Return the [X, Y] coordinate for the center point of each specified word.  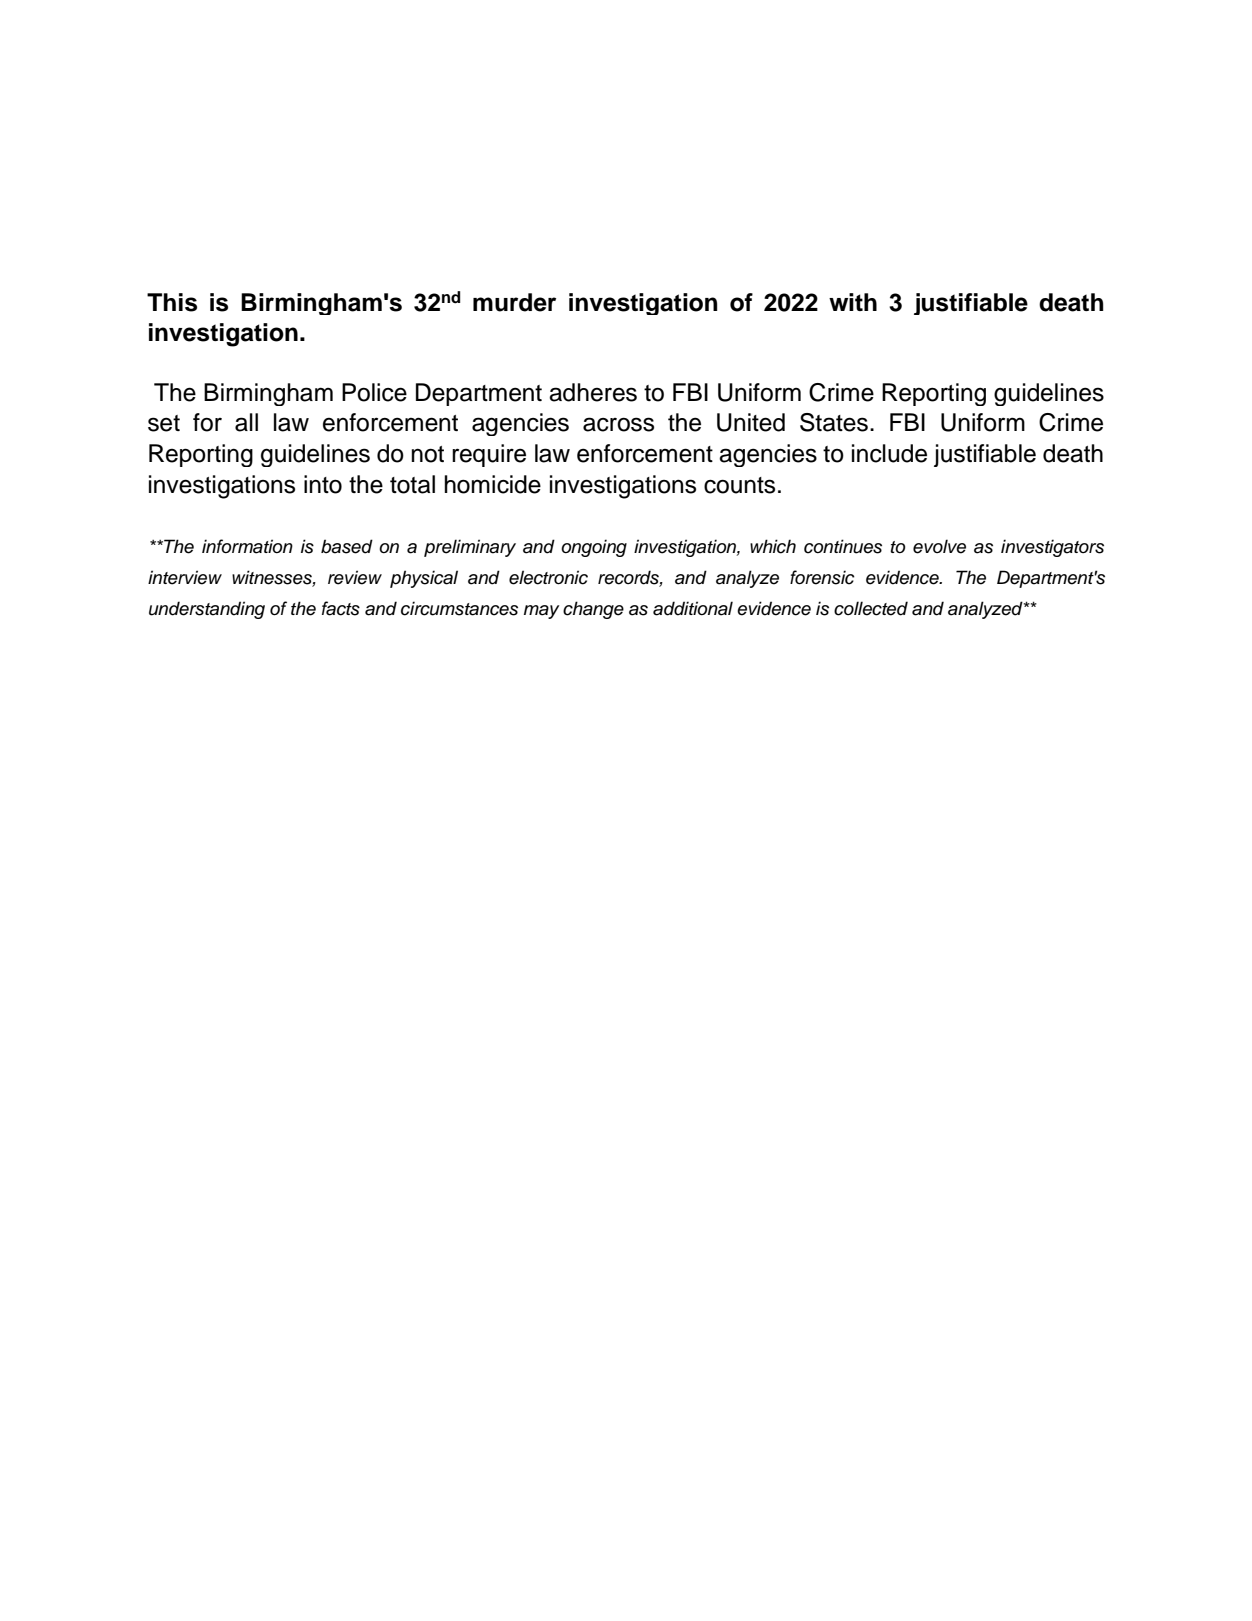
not [427, 454]
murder [514, 302]
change [593, 610]
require [489, 455]
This [172, 302]
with [853, 302]
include [889, 453]
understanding [207, 610]
